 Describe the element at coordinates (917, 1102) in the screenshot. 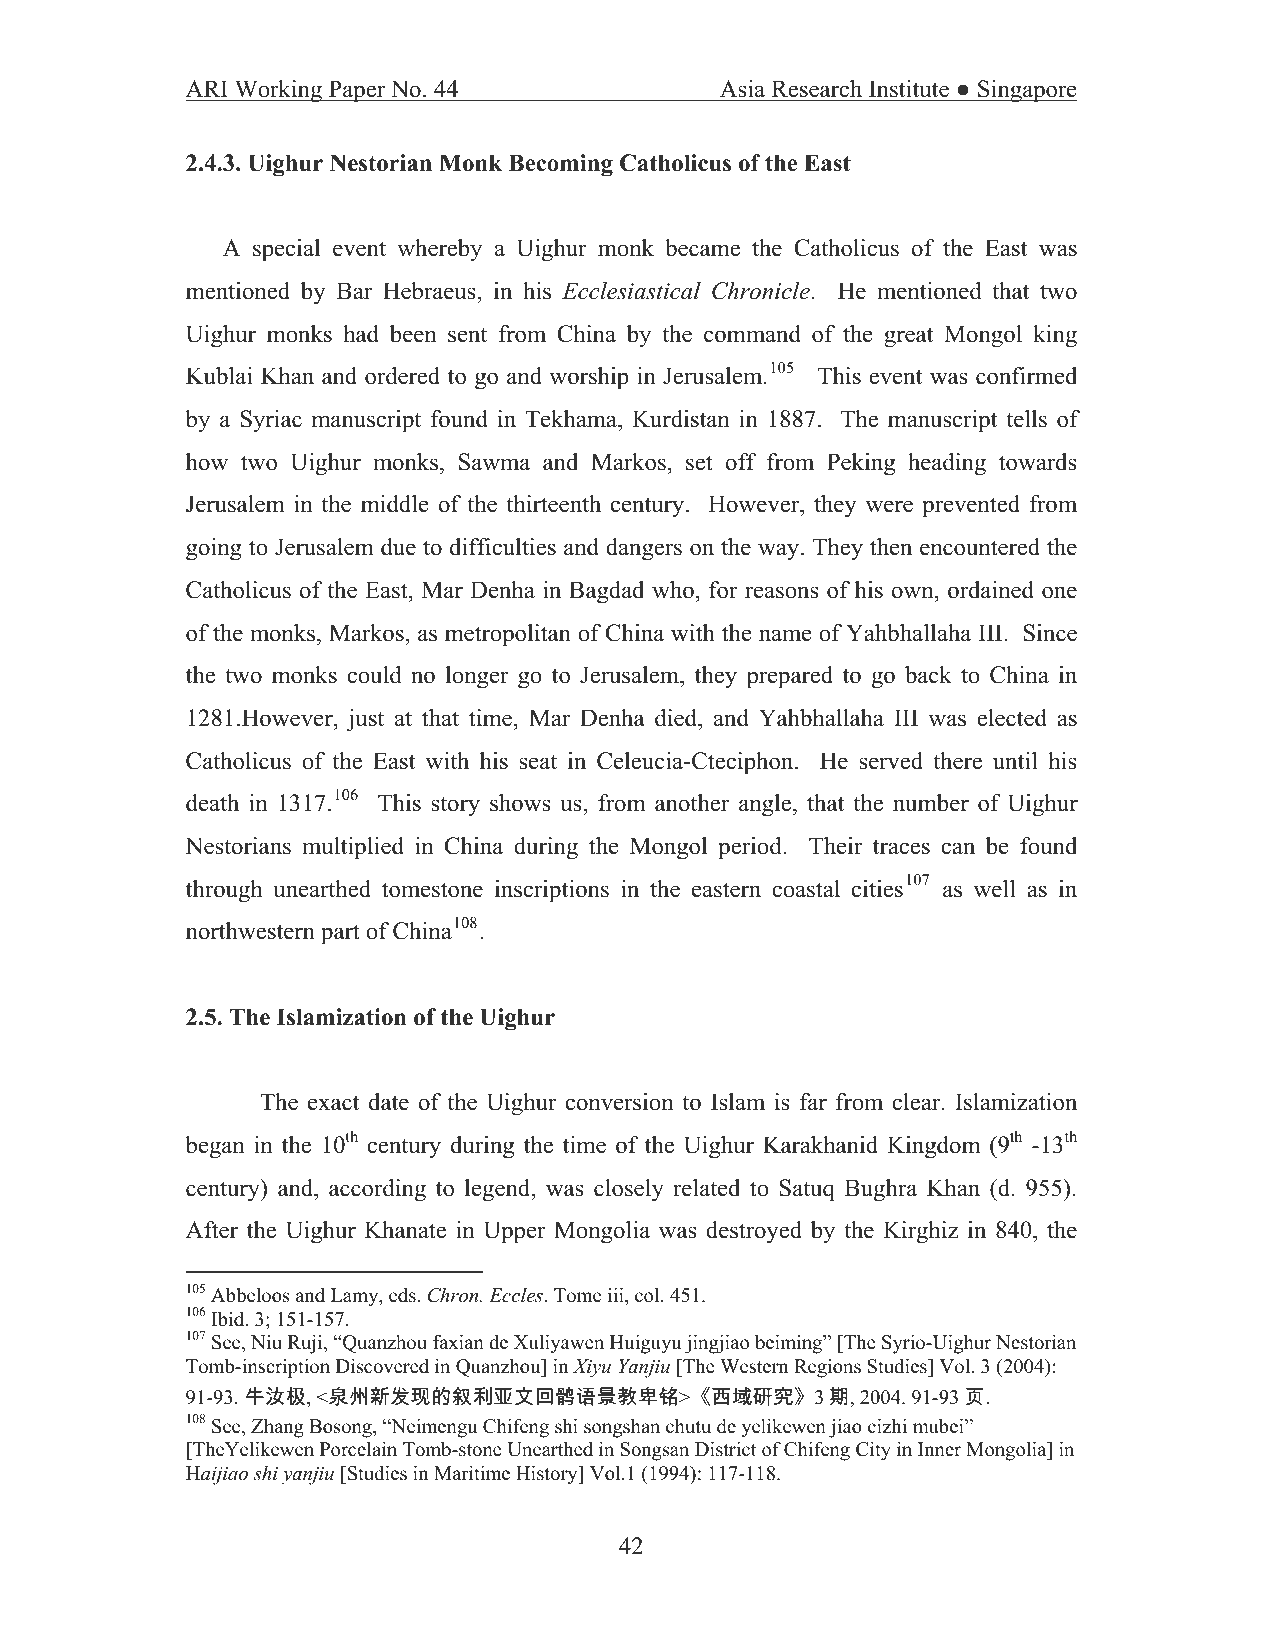

I see `clear` at that location.
